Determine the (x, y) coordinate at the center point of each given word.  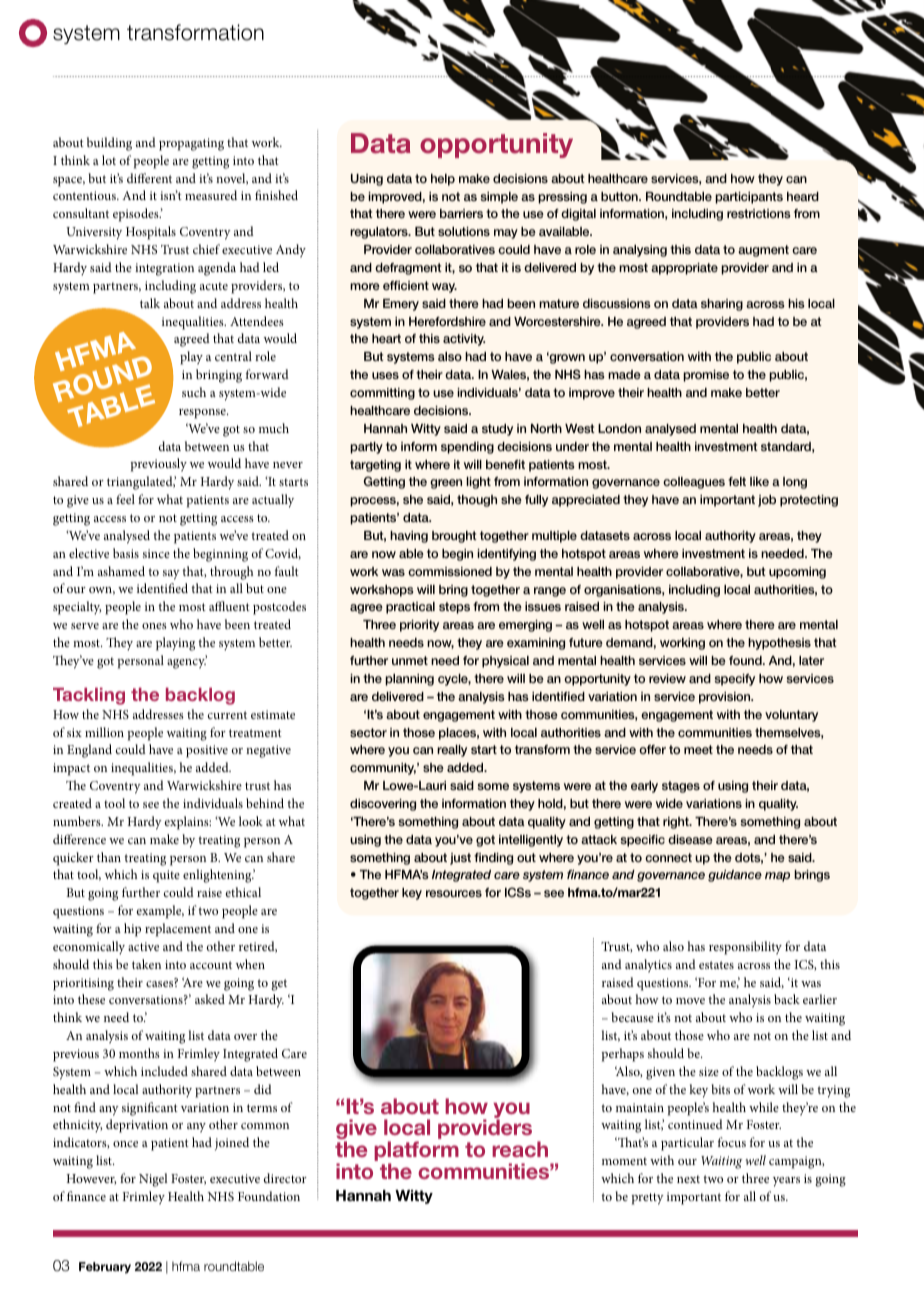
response (203, 414)
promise (706, 376)
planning (409, 680)
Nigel (153, 1180)
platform (416, 1152)
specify (735, 680)
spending (467, 448)
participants (749, 198)
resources (454, 893)
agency (187, 663)
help (443, 180)
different (149, 178)
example (160, 912)
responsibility (745, 948)
